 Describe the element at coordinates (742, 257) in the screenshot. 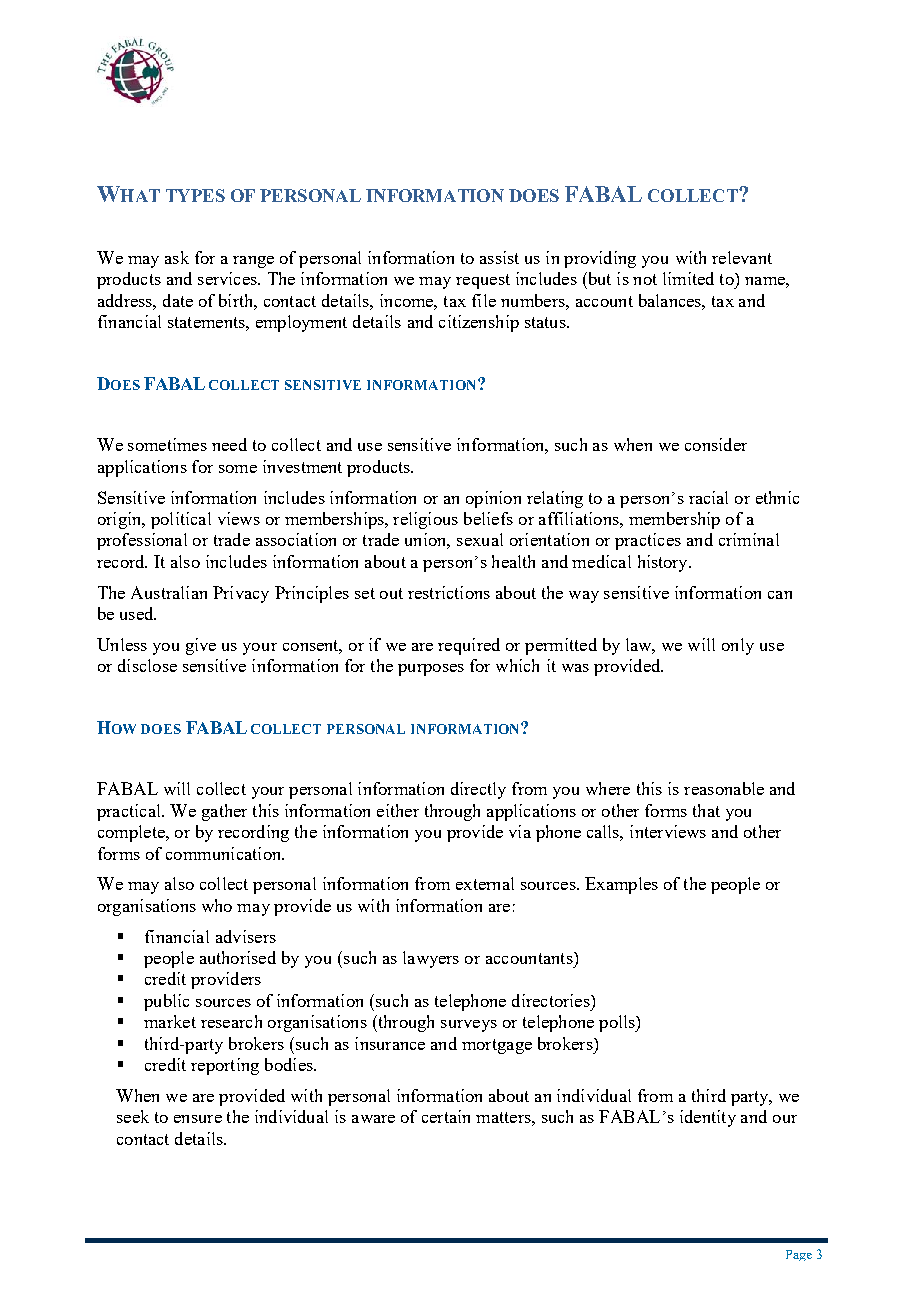

I see `relevant` at that location.
